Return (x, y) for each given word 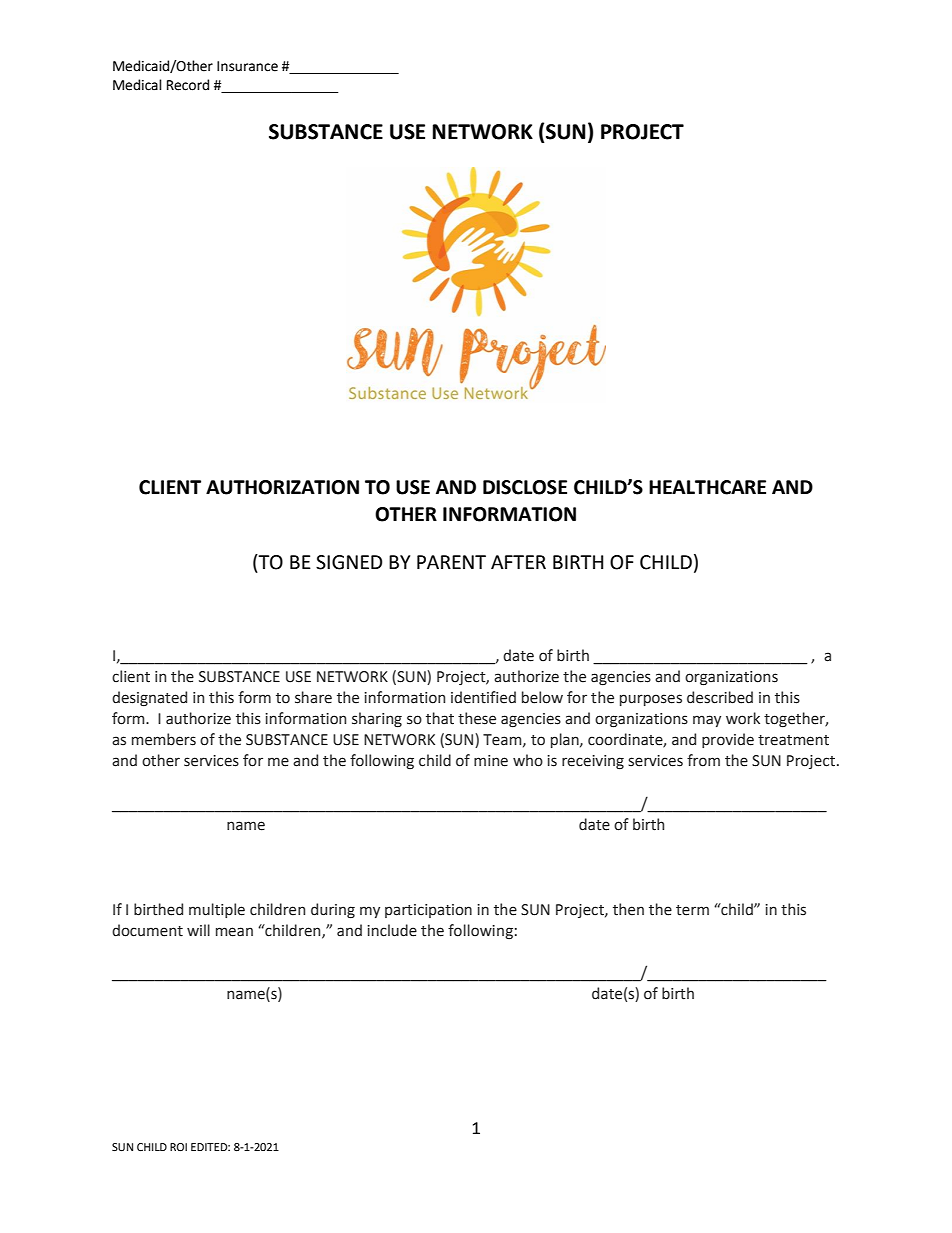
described (720, 697)
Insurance (247, 66)
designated (149, 699)
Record (188, 85)
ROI (178, 1147)
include (392, 930)
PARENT (451, 562)
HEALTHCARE (707, 487)
